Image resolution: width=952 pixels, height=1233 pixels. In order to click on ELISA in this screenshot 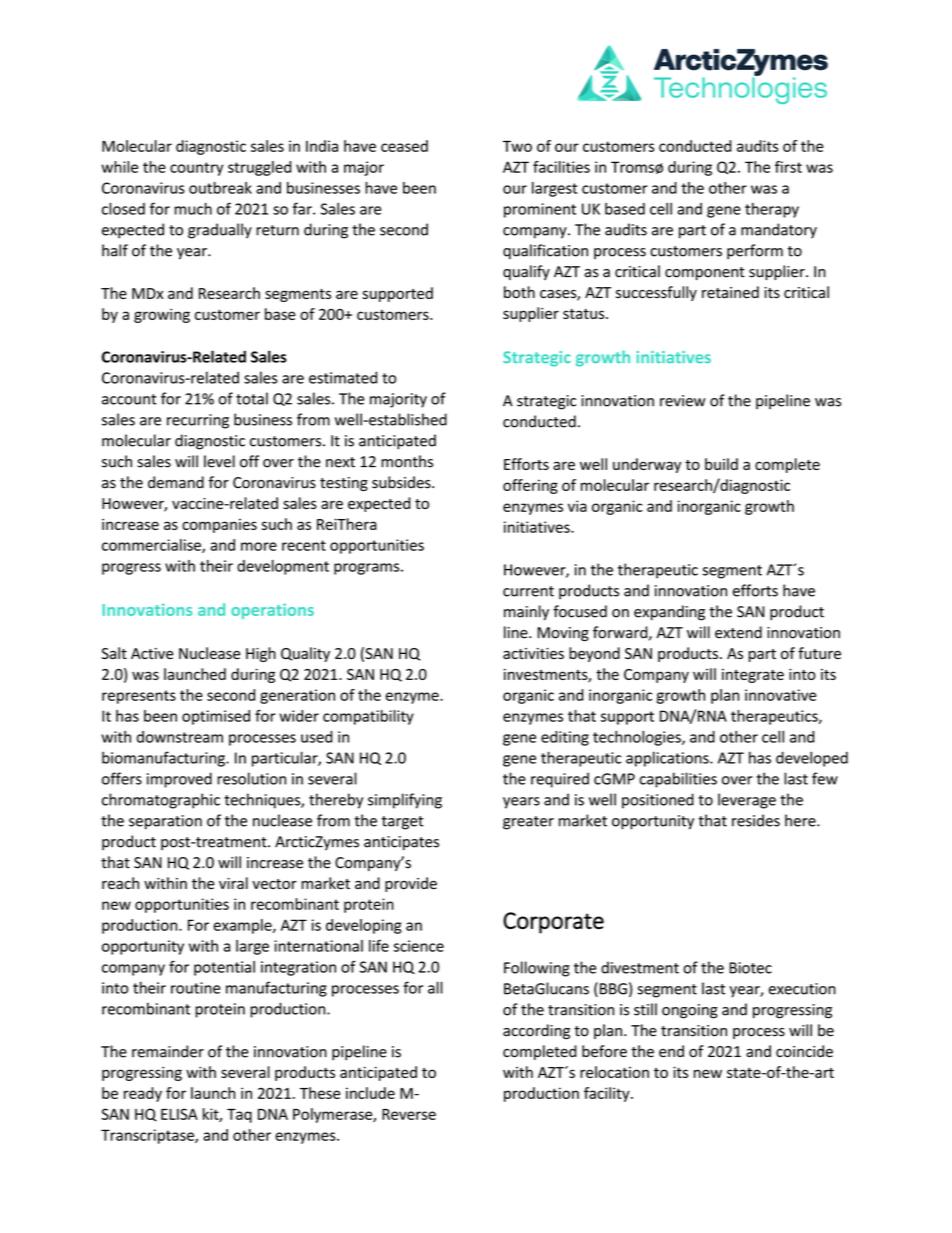, I will do `click(179, 1114)`.
